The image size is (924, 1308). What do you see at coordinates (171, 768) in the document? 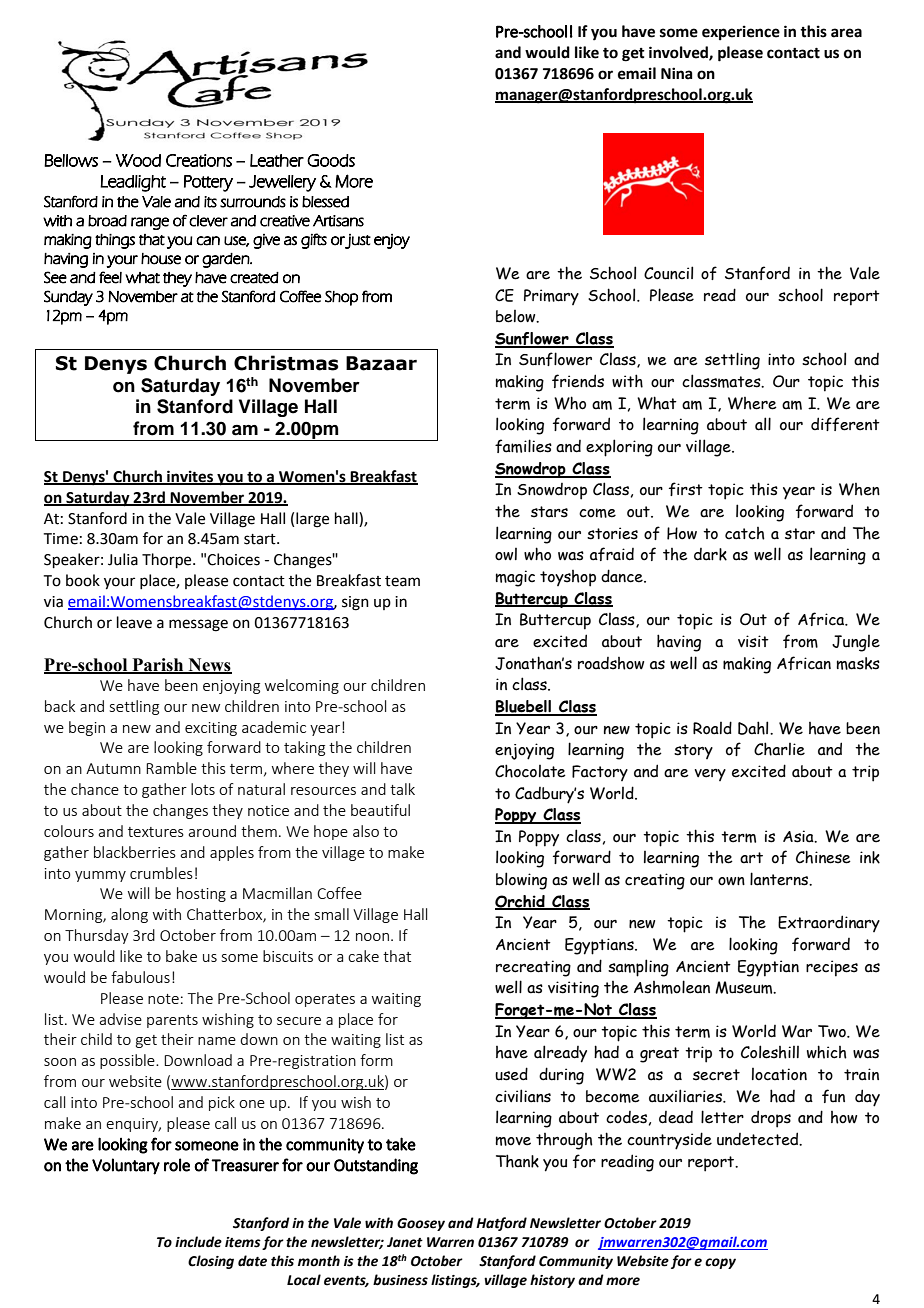
I see `Ramble` at bounding box center [171, 768].
